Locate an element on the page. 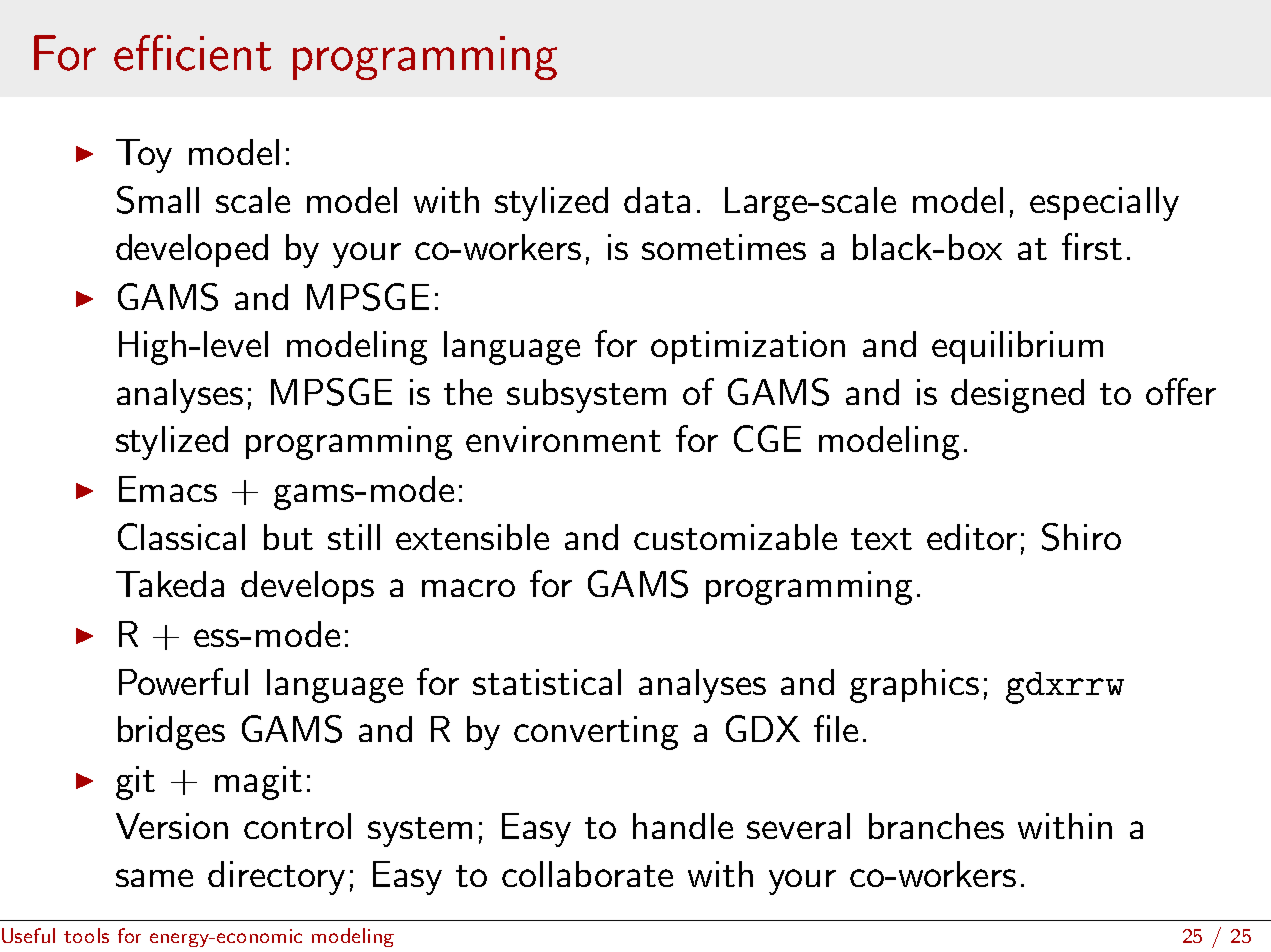 The width and height of the page is (1271, 952). collaborate is located at coordinates (587, 874).
